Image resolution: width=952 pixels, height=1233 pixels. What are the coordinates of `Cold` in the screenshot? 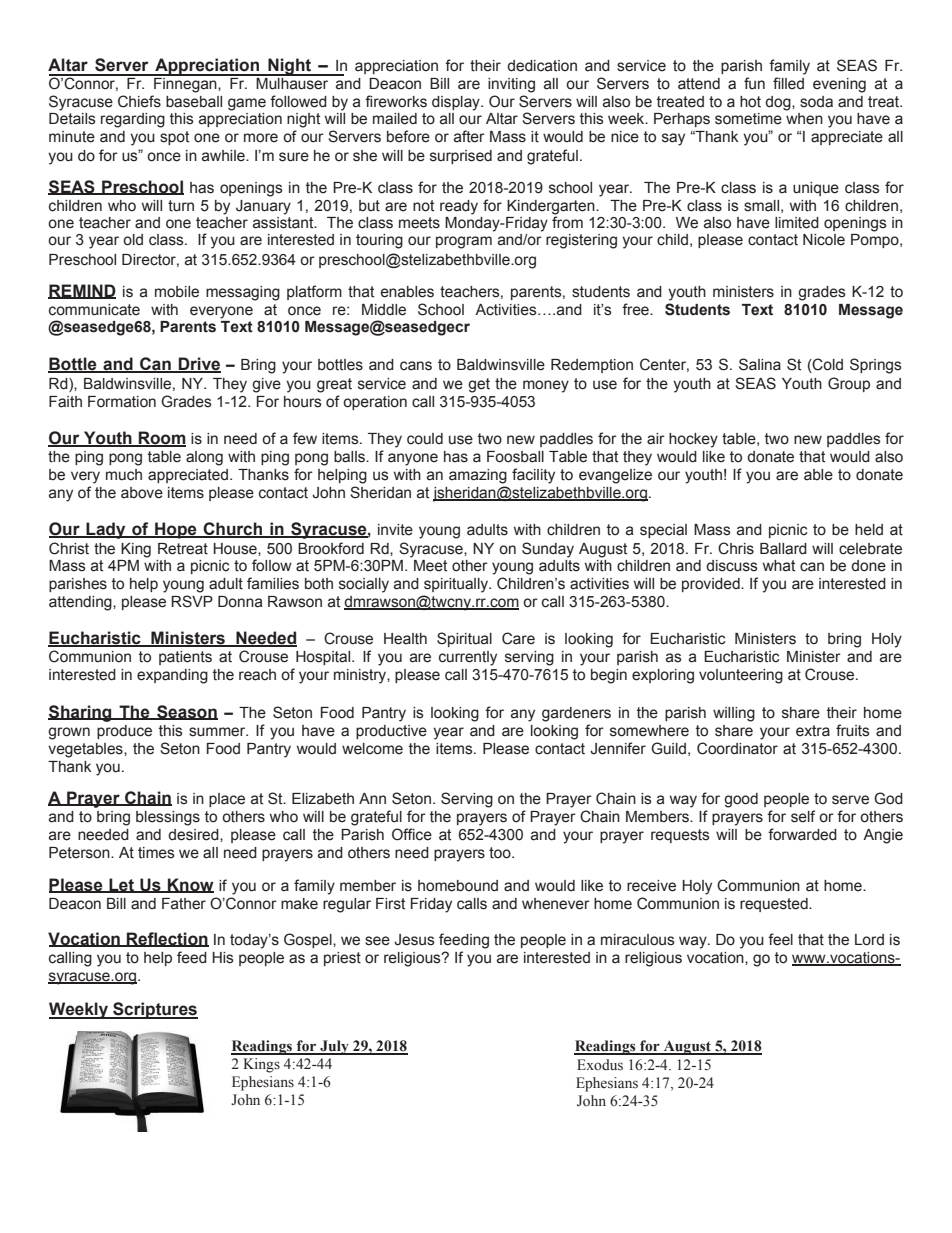 It's located at (827, 365).
